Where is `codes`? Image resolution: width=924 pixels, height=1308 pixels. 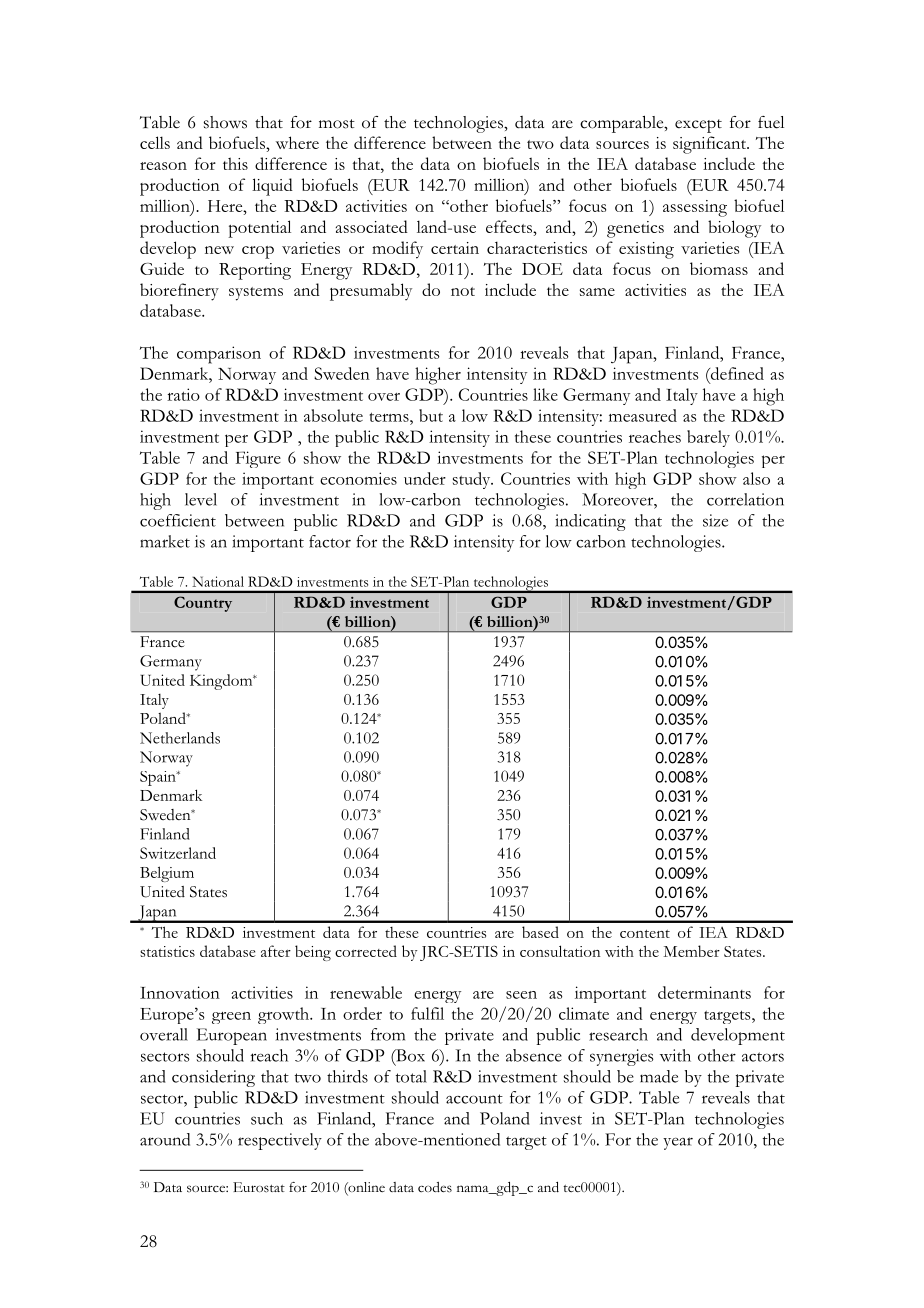 codes is located at coordinates (435, 1187).
